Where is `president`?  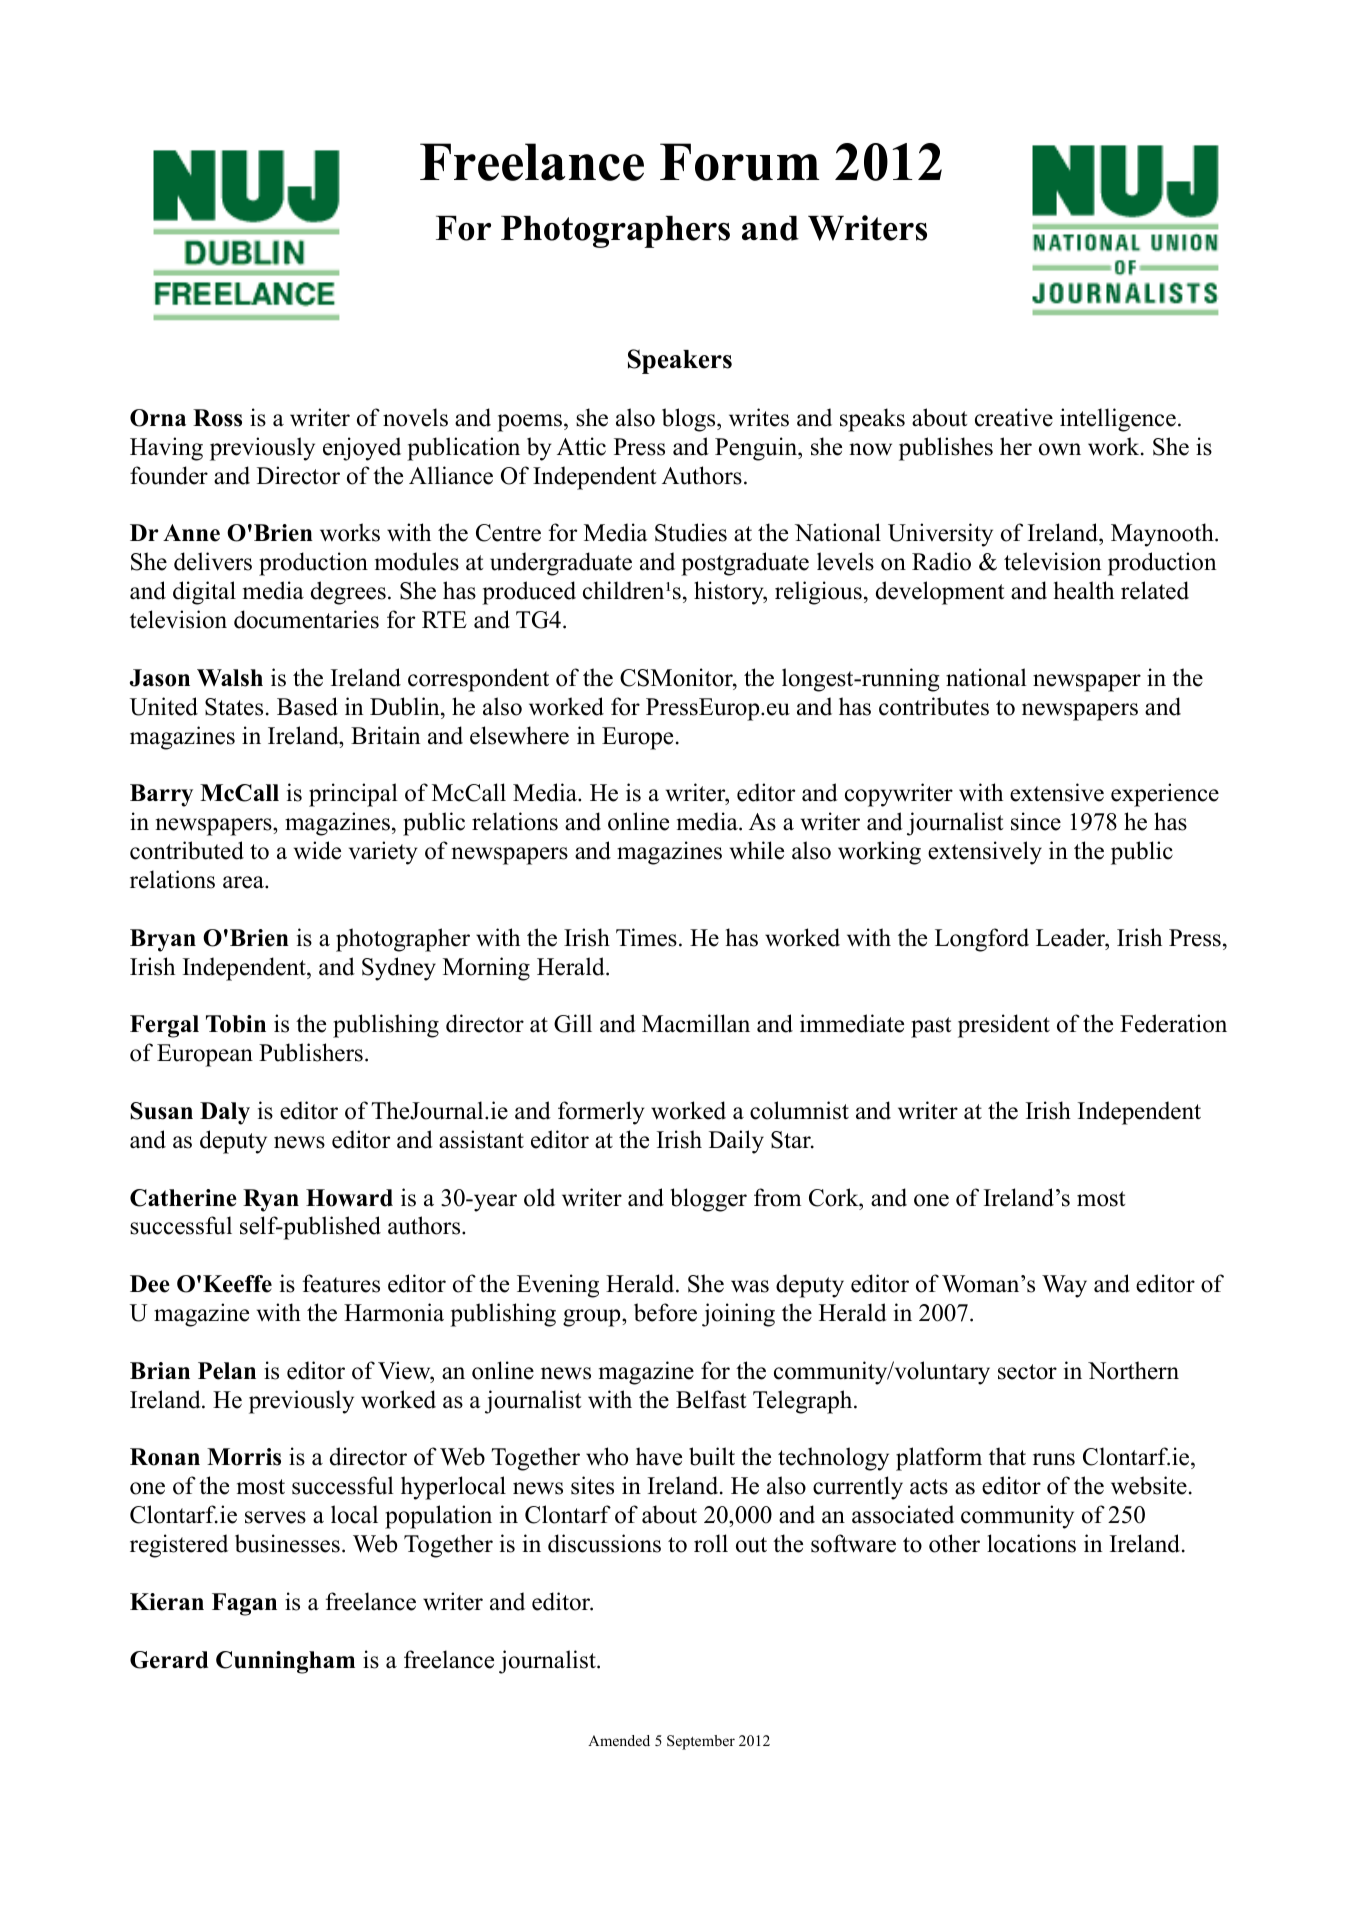
president is located at coordinates (1004, 1026).
